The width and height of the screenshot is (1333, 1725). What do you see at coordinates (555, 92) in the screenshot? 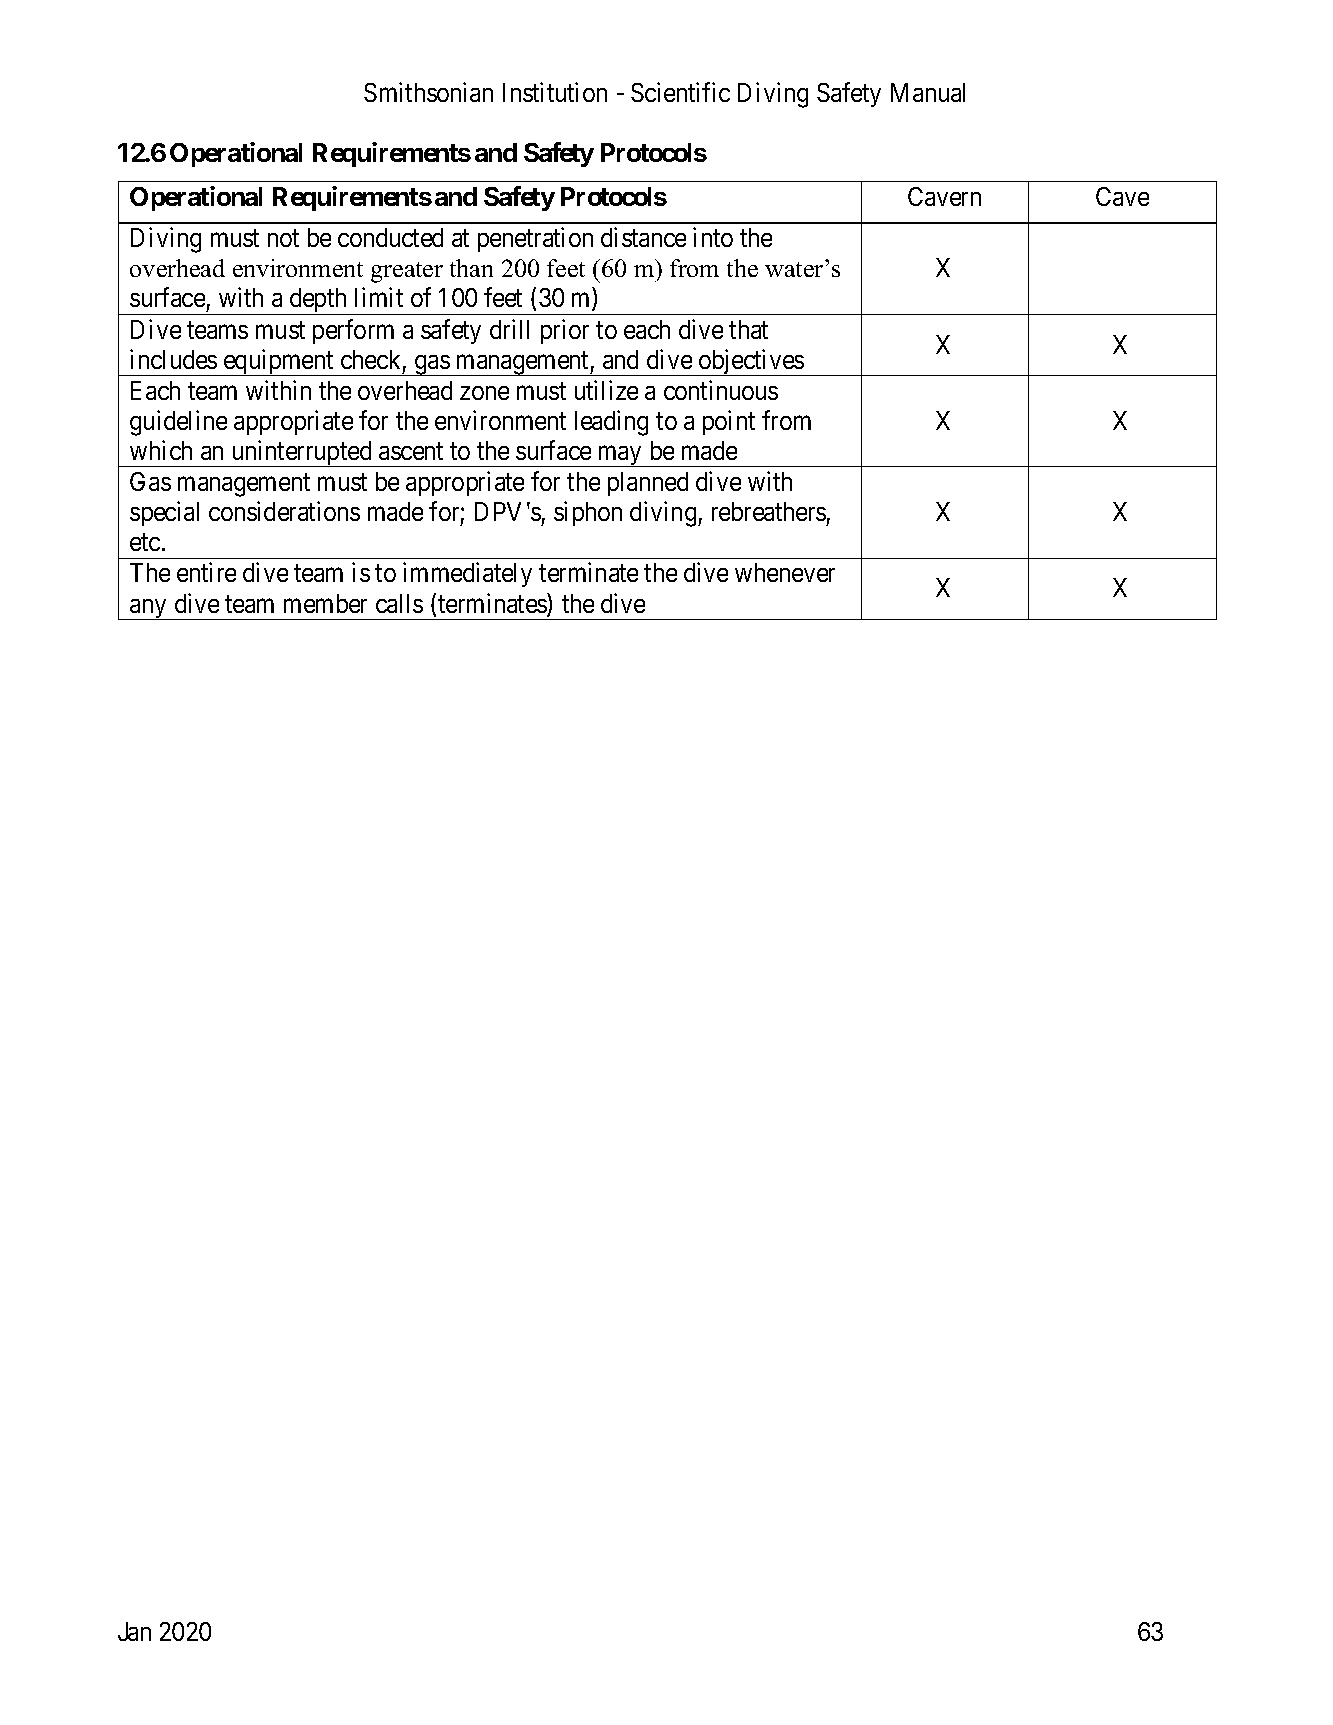
I see `Institution` at bounding box center [555, 92].
